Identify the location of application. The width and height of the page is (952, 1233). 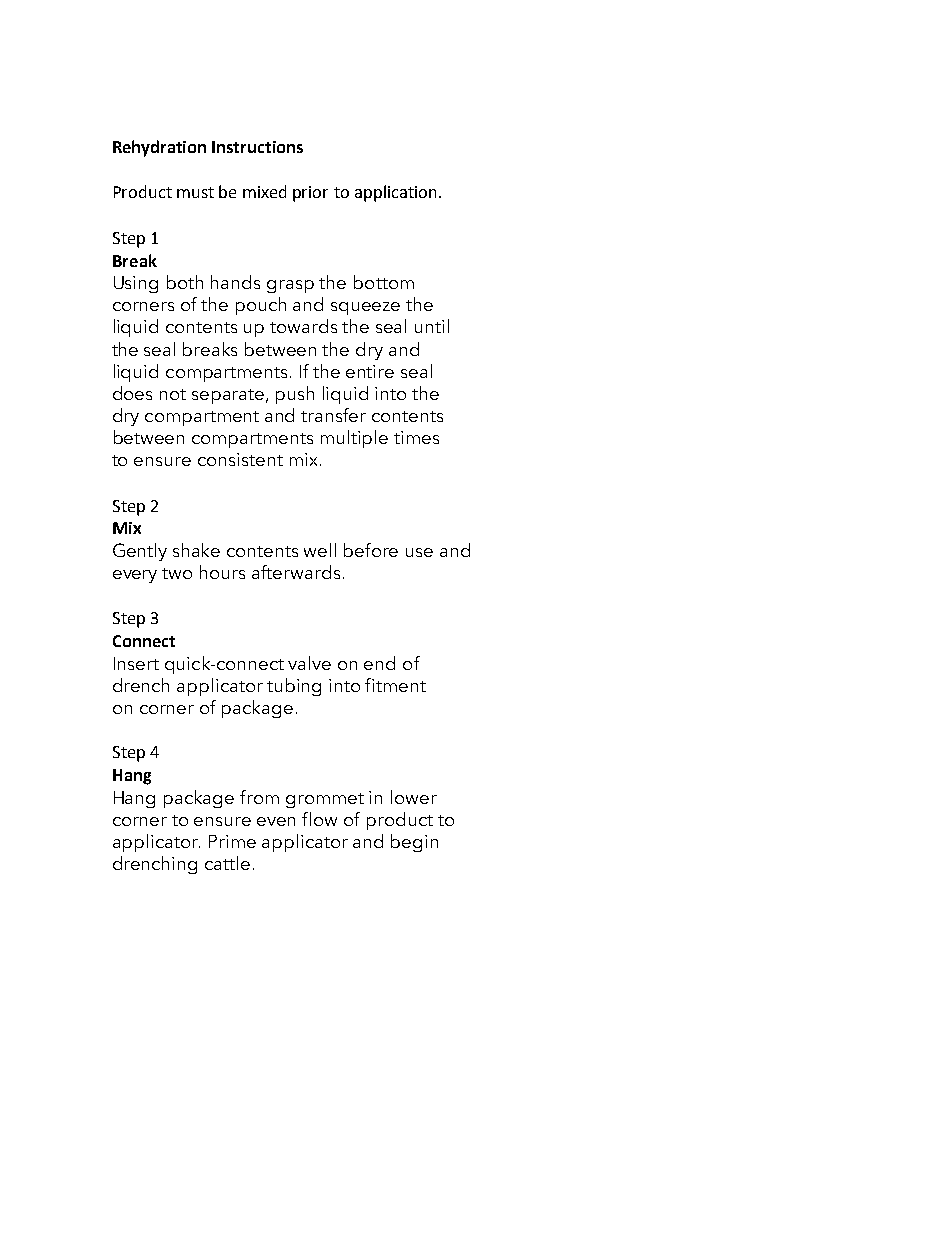
(395, 193).
